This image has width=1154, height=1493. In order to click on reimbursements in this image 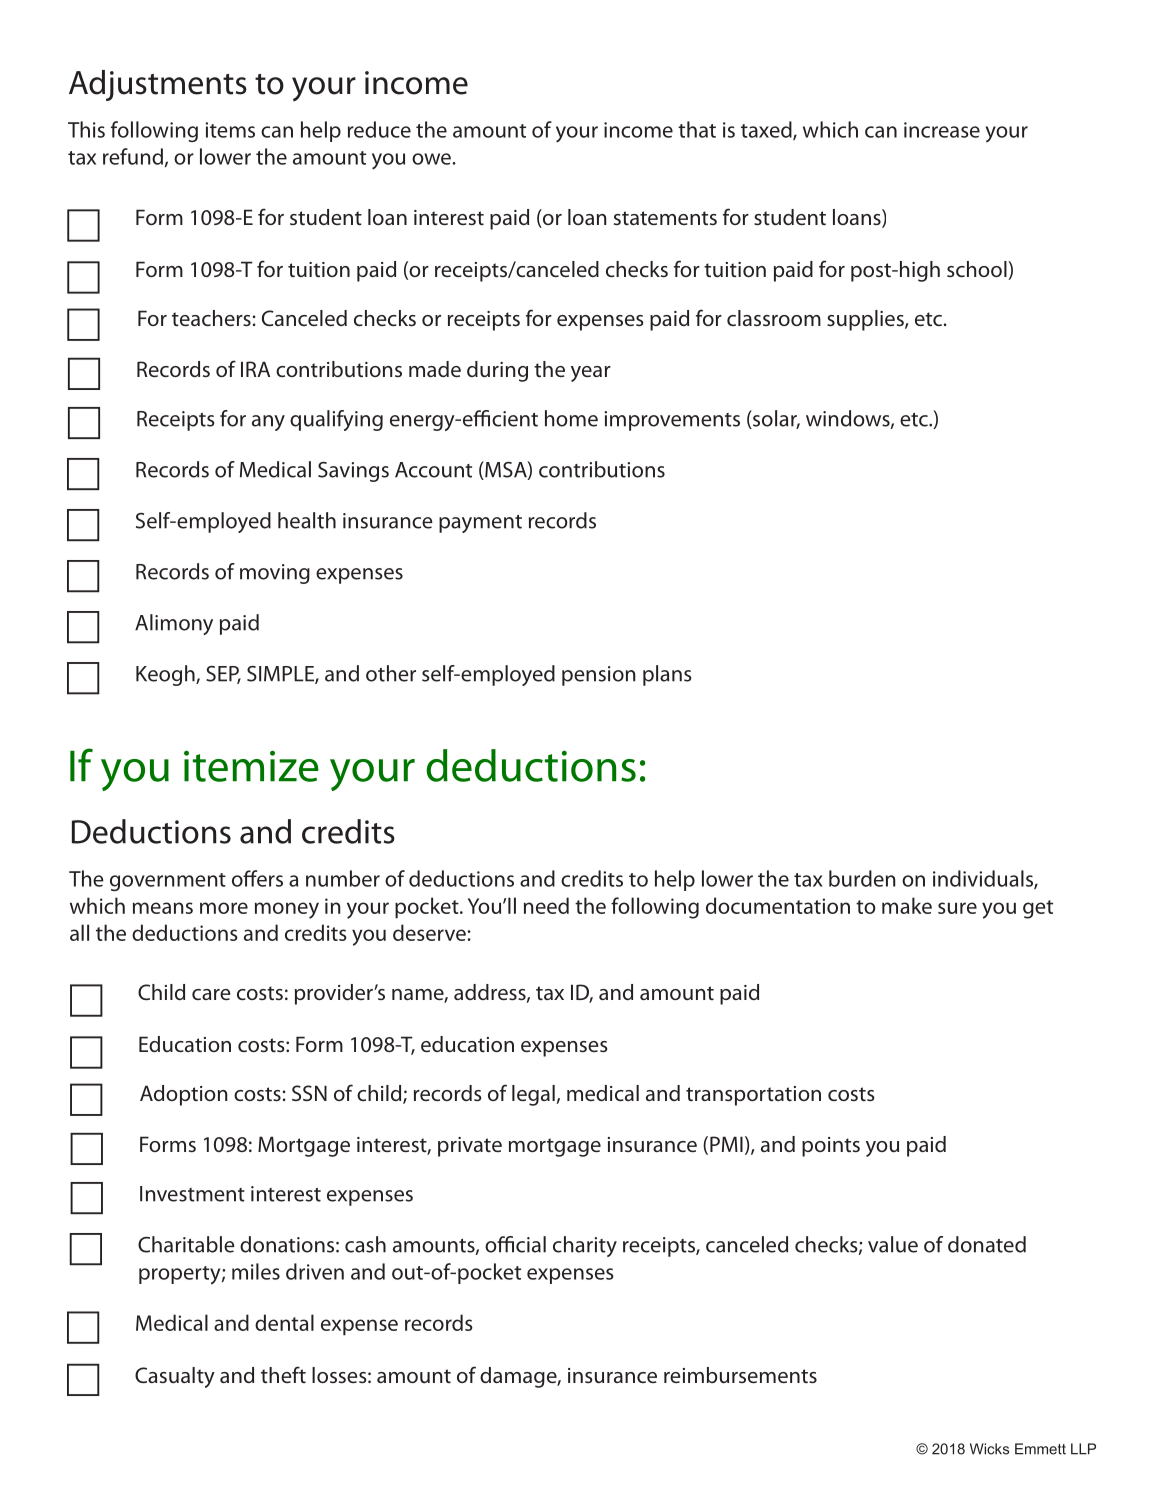, I will do `click(740, 1375)`.
